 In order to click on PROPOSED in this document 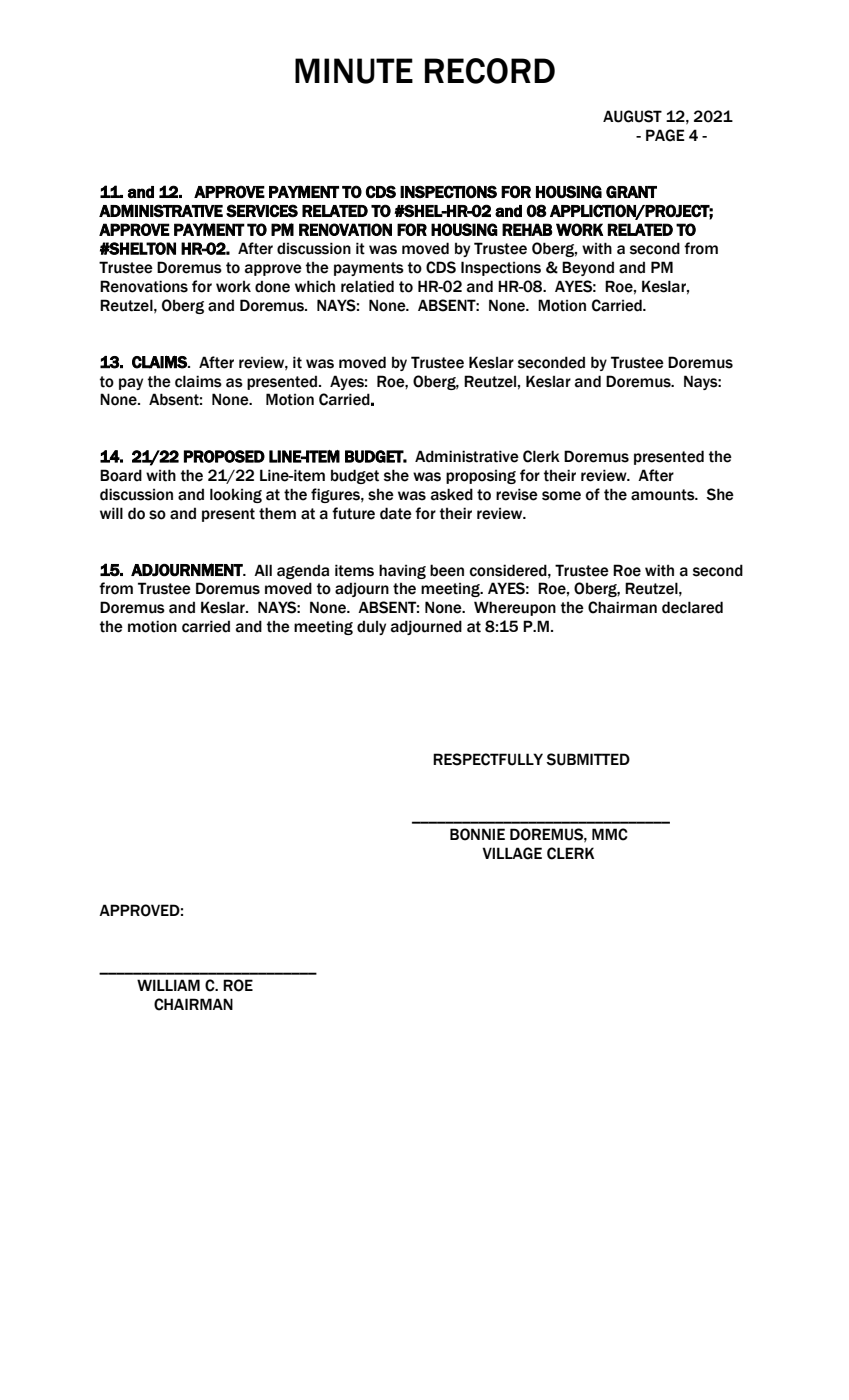, I will do `click(224, 456)`.
